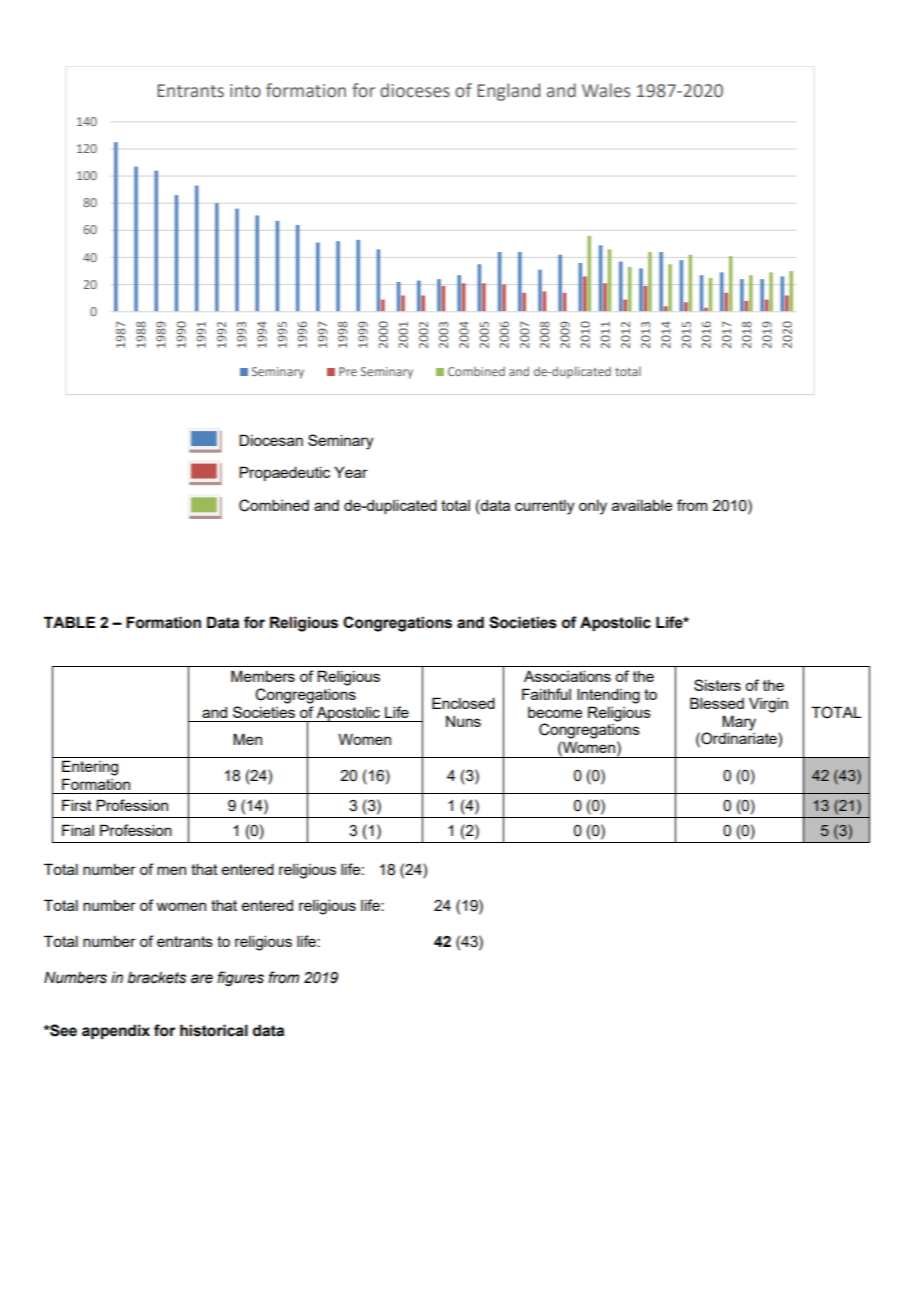  What do you see at coordinates (739, 723) in the document?
I see `Mary` at bounding box center [739, 723].
